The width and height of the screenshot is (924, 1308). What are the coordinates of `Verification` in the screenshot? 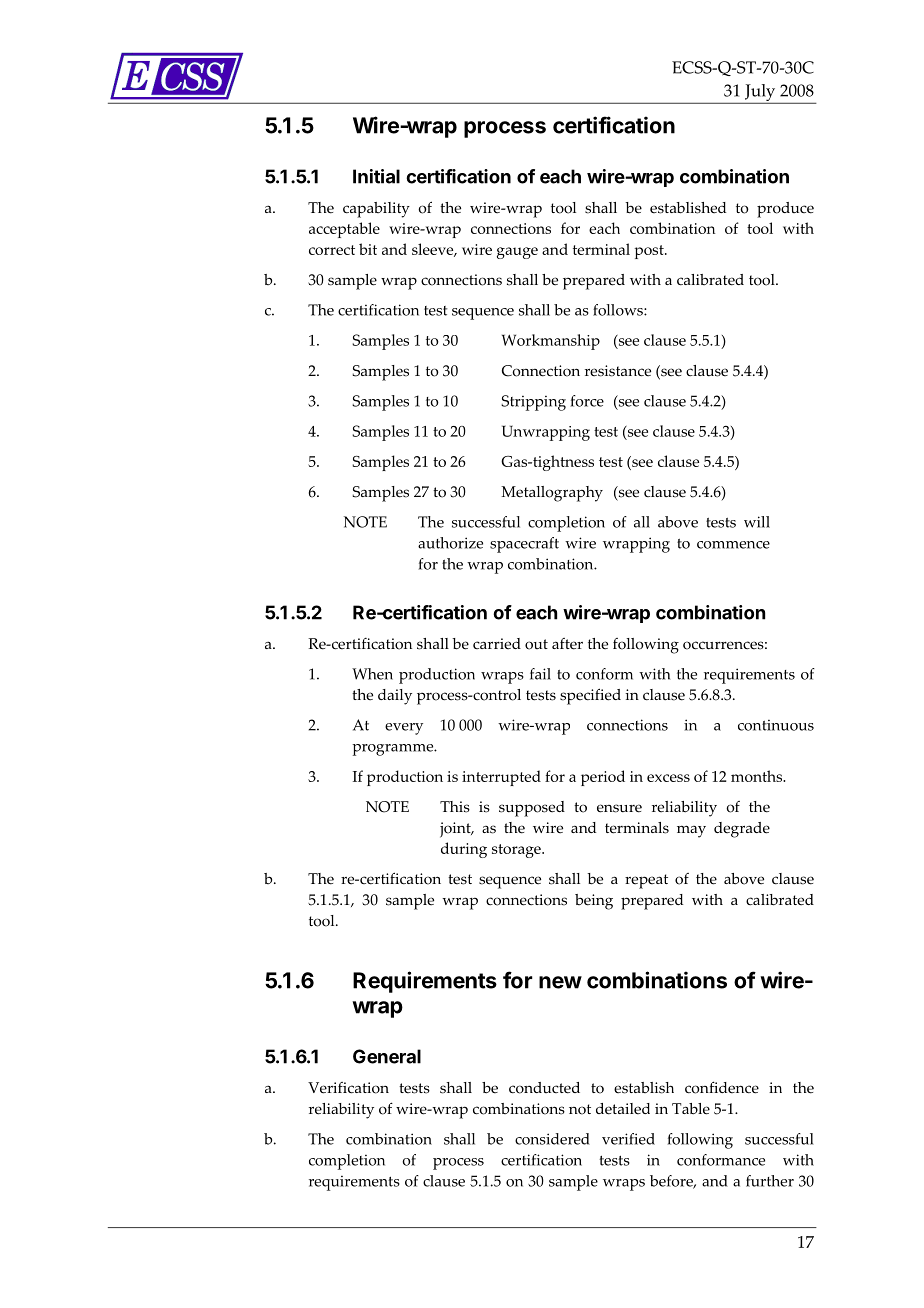 It's located at (348, 1088).
